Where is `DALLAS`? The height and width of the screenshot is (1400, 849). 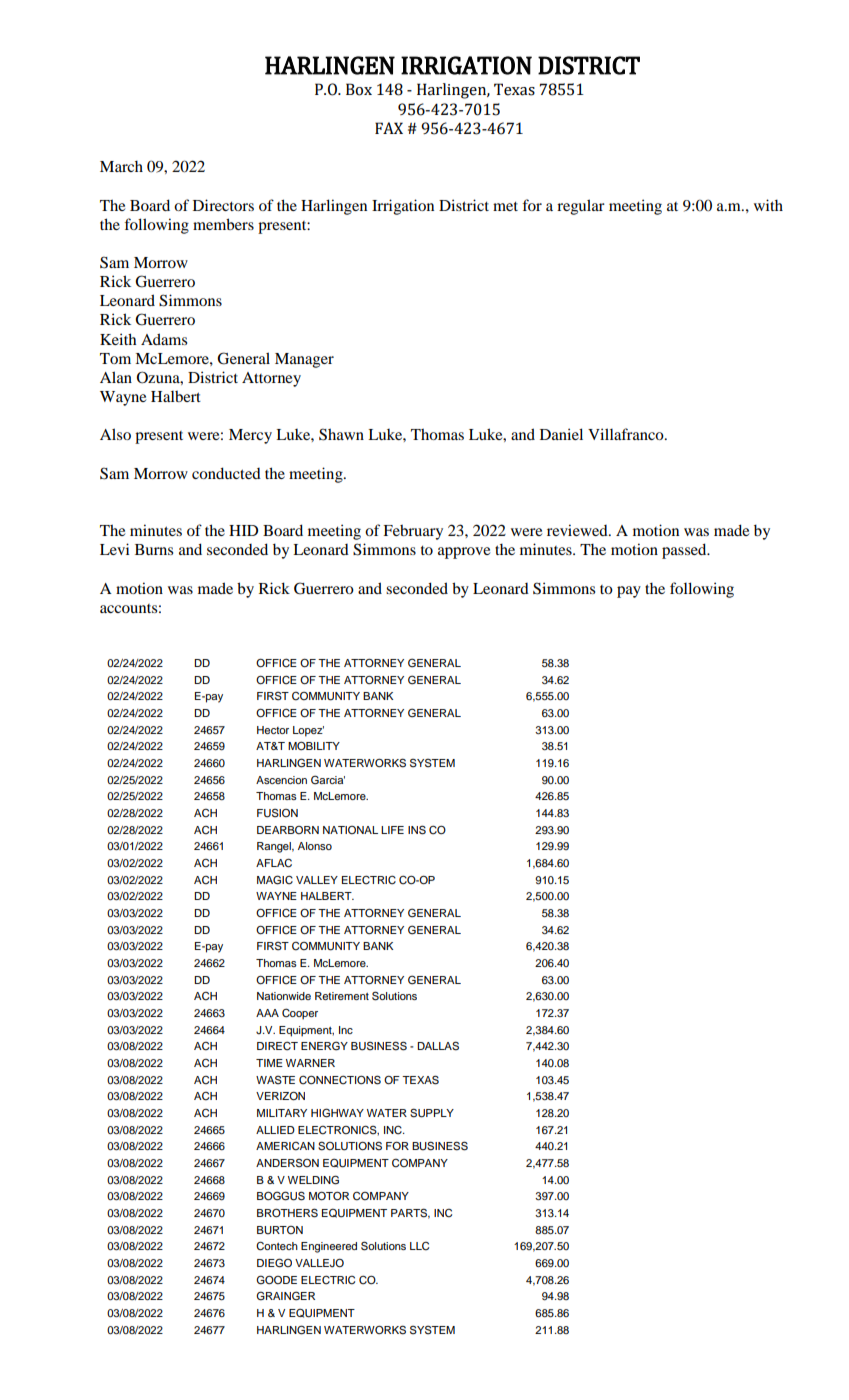
DALLAS is located at coordinates (438, 1046).
